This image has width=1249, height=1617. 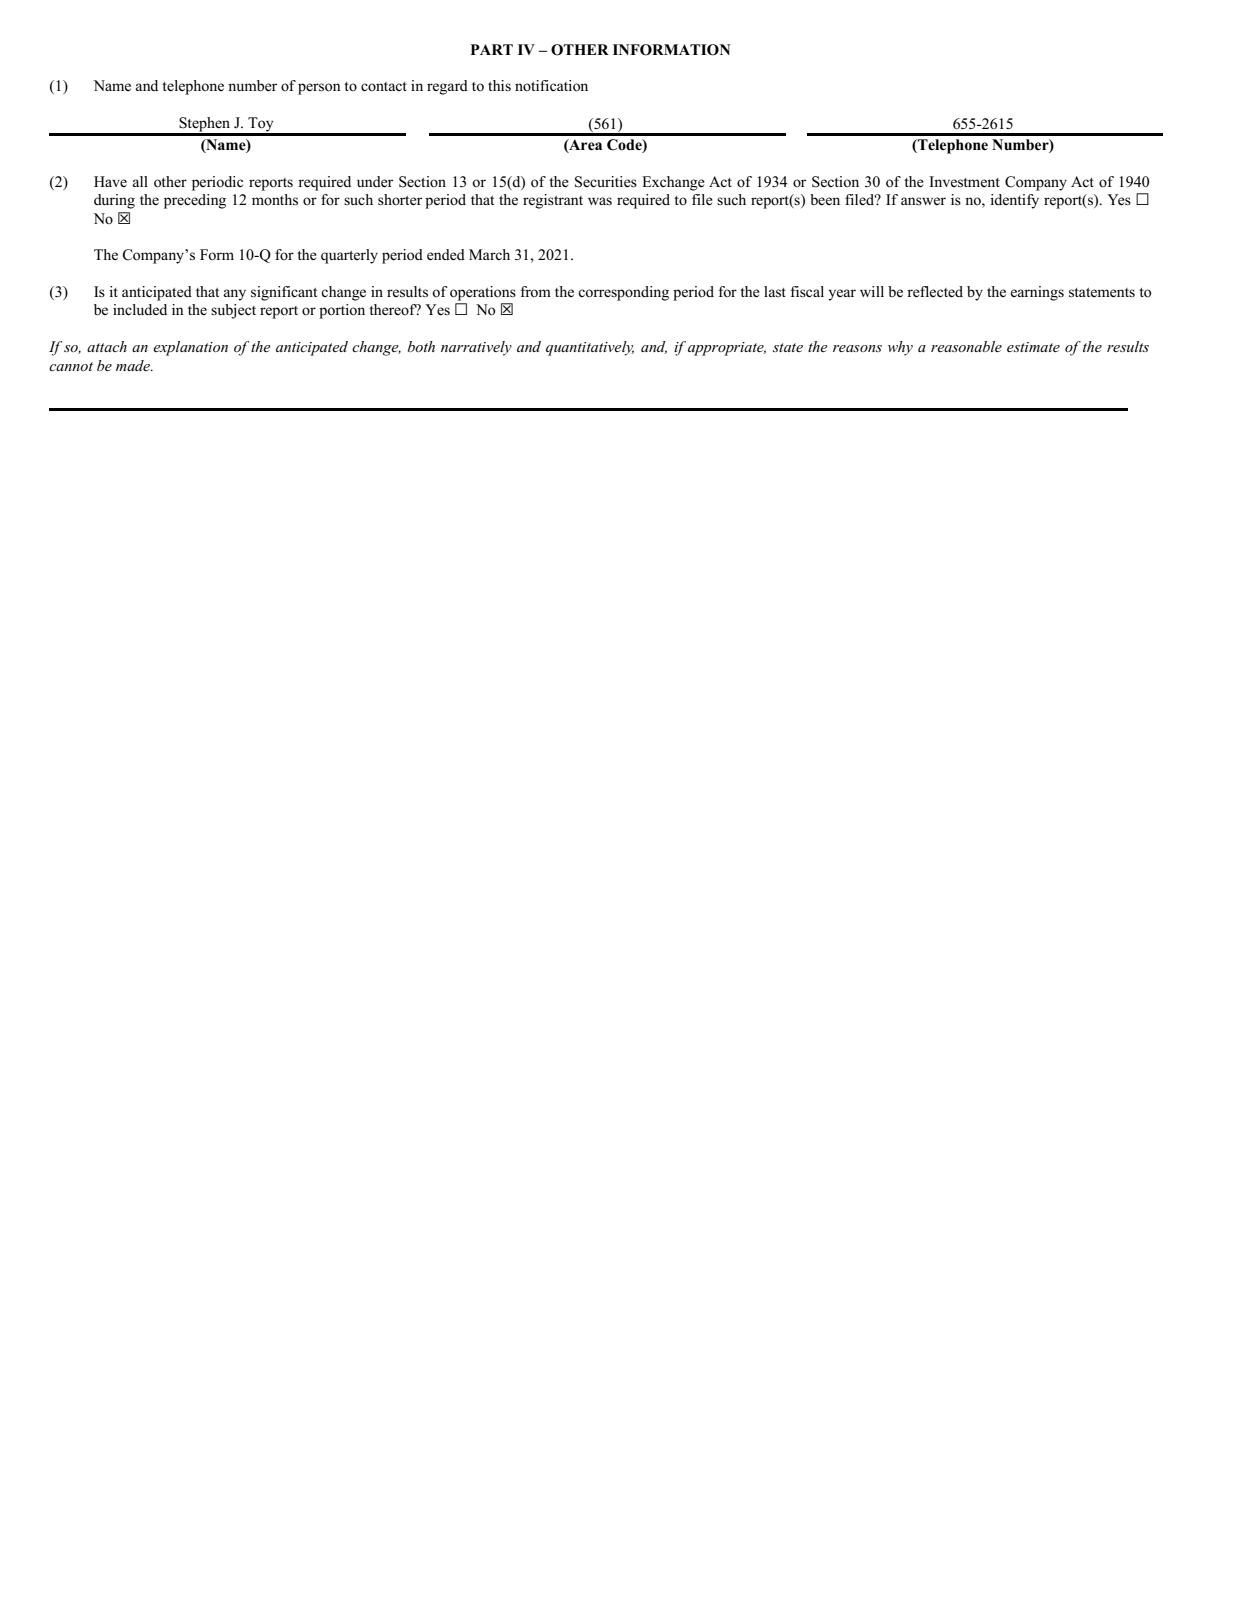 I want to click on registrant, so click(x=553, y=201).
